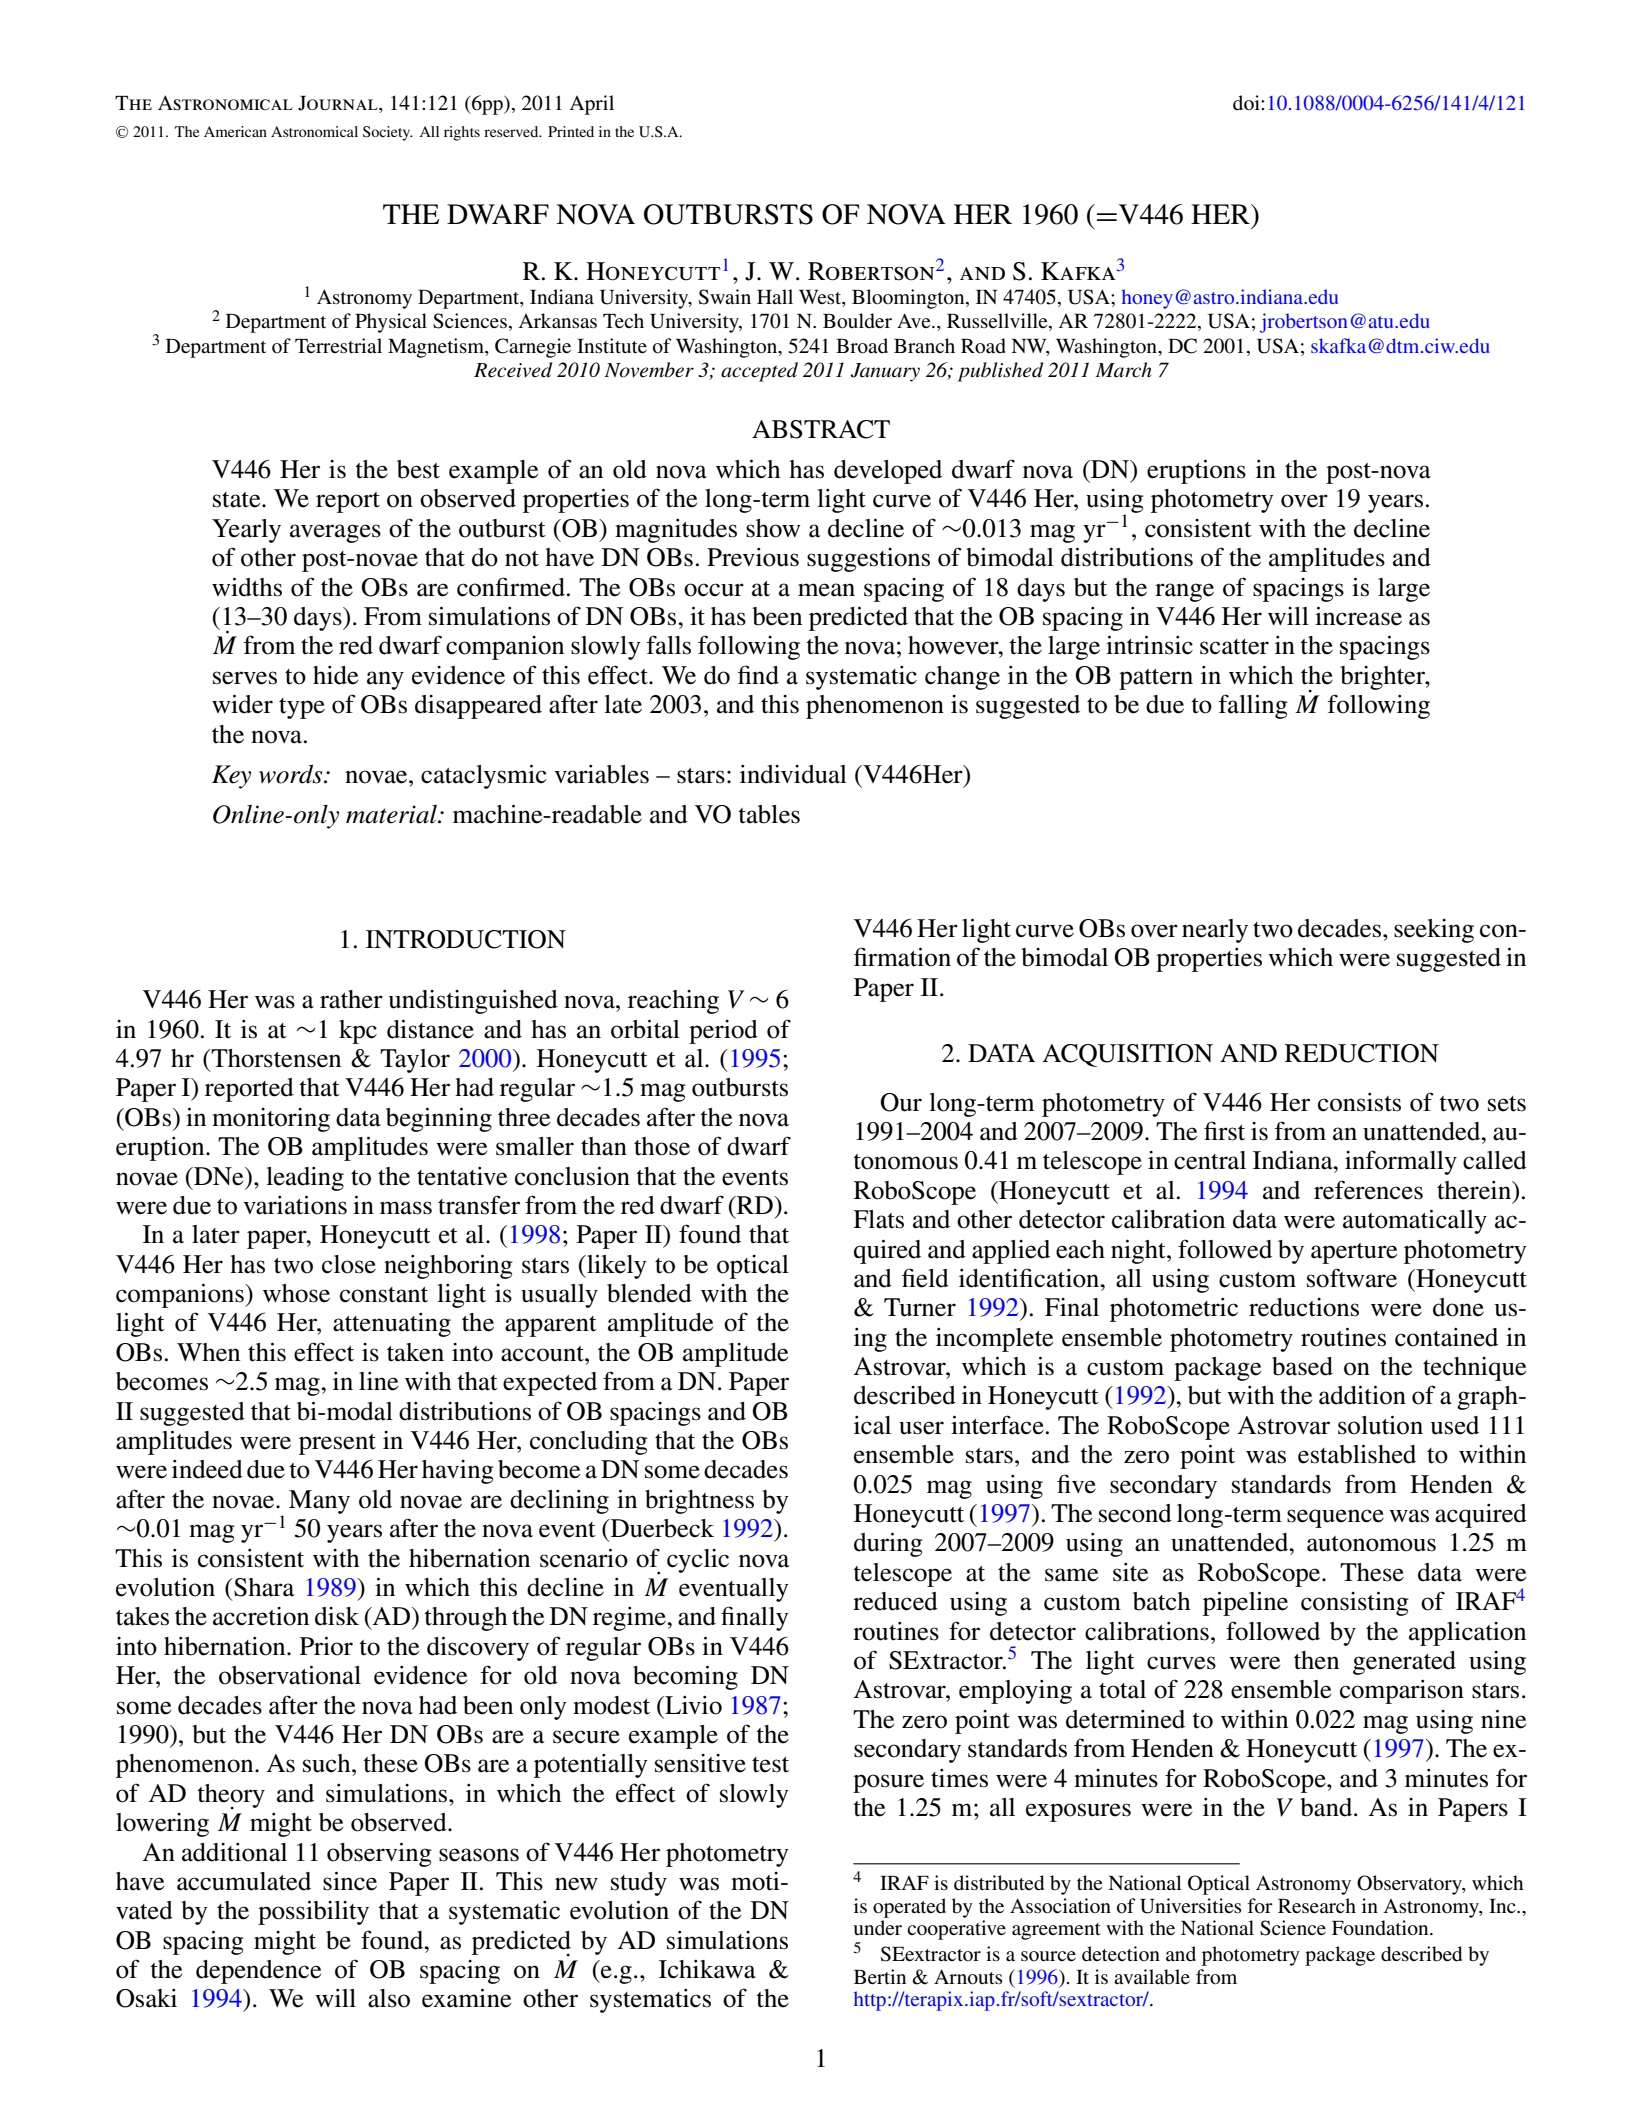 This screenshot has width=1642, height=2124. Describe the element at coordinates (235, 131) in the screenshot. I see `American` at that location.
